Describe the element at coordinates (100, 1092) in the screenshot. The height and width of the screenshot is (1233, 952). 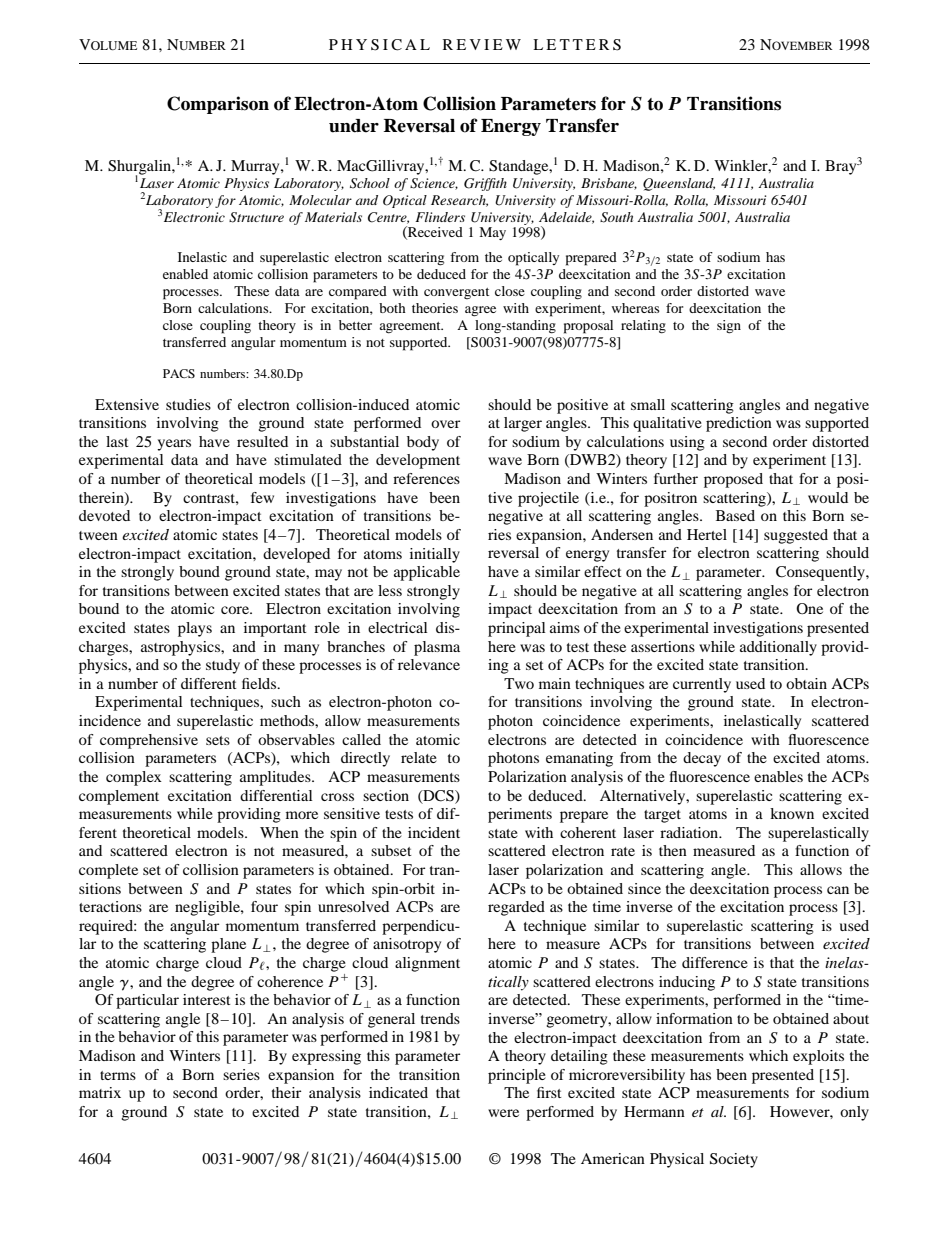
I see `matrix` at that location.
